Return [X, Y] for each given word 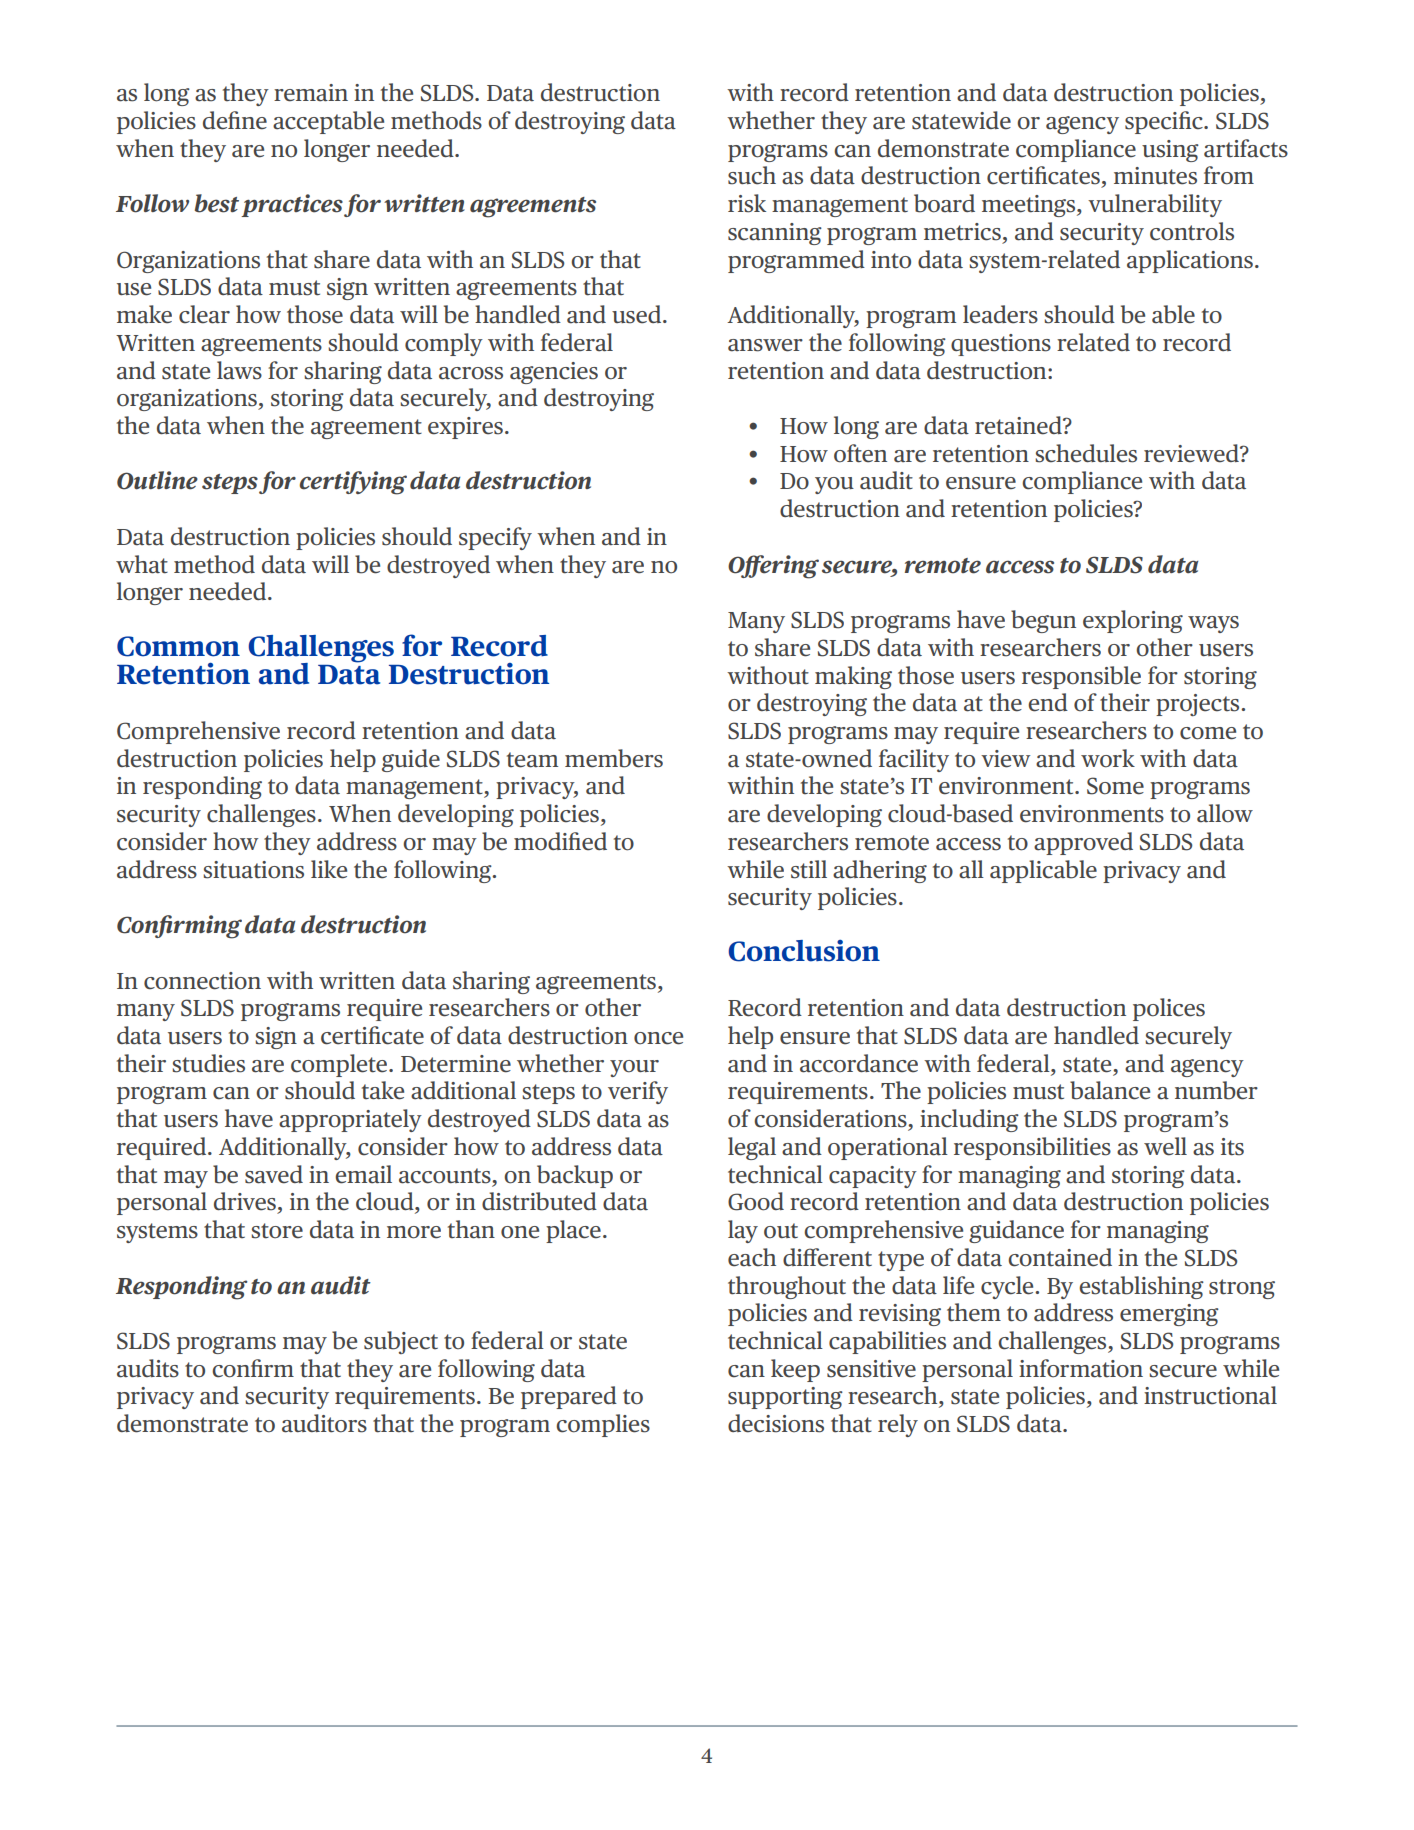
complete [340, 1065]
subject [401, 1342]
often [860, 453]
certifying [353, 483]
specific [1165, 122]
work [1108, 758]
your [634, 1068]
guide [411, 760]
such [752, 175]
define [235, 120]
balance [1110, 1090]
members [614, 758]
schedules [1086, 453]
